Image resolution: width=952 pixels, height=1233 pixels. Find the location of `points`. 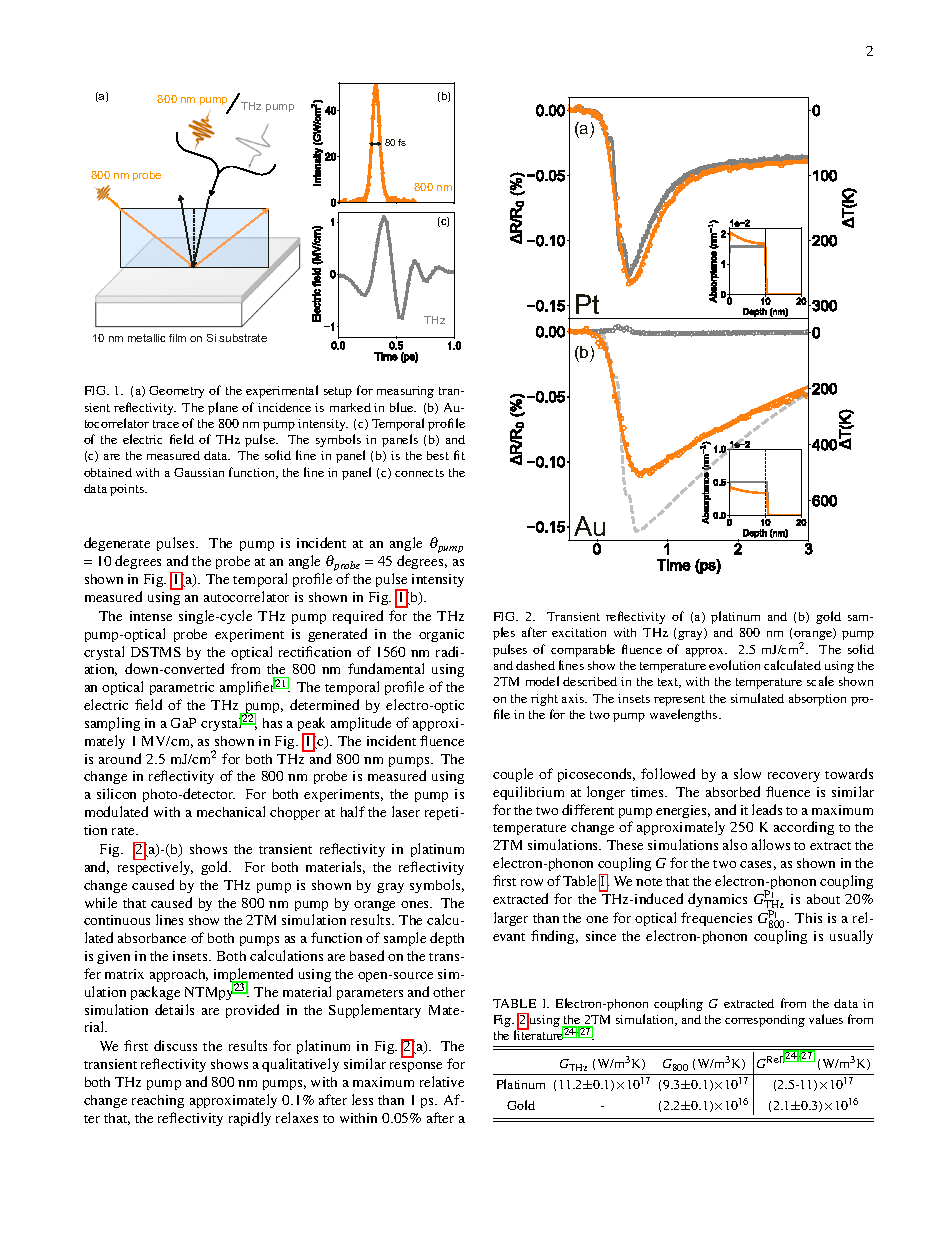

points is located at coordinates (128, 490).
